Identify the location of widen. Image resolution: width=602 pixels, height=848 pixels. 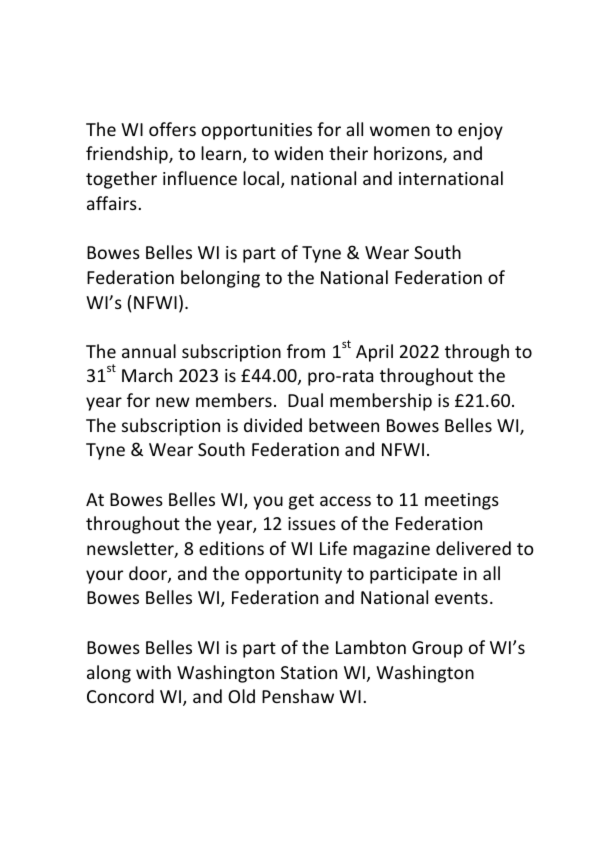
(298, 153).
